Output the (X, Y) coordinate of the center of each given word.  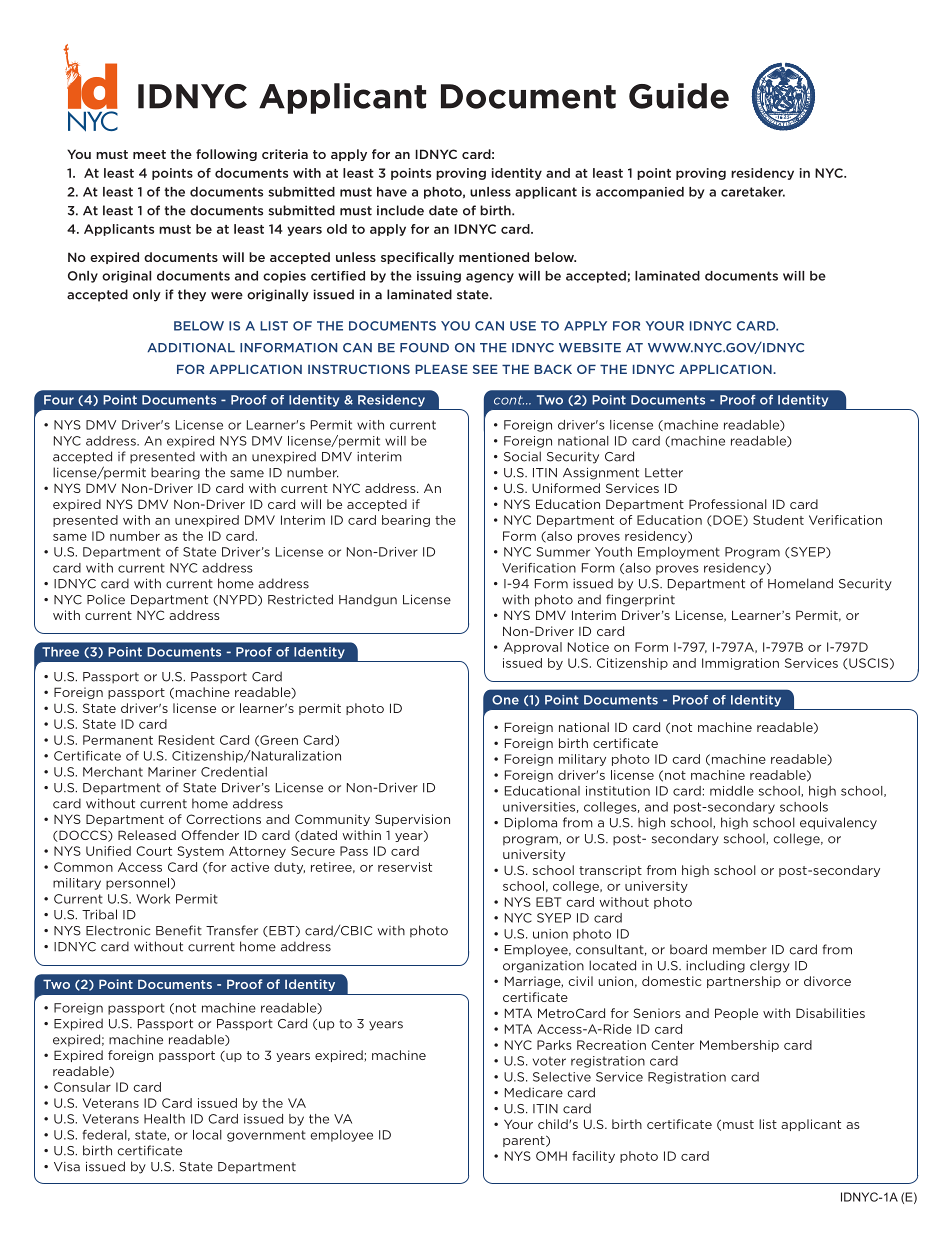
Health (164, 1119)
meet (149, 154)
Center (672, 1045)
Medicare (534, 1092)
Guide (679, 96)
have (392, 192)
